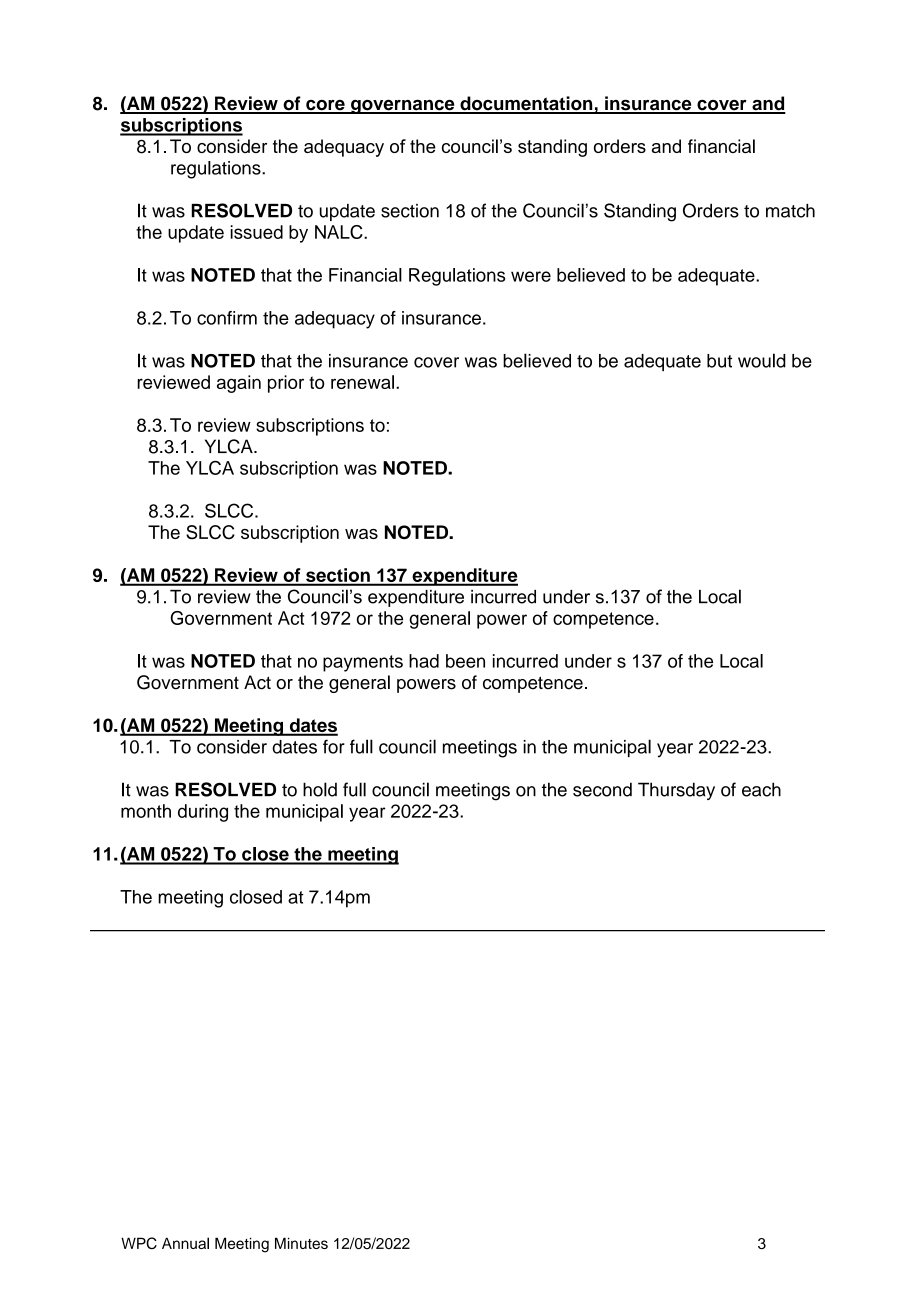 The image size is (924, 1308). Describe the element at coordinates (363, 663) in the page. I see `payments` at that location.
